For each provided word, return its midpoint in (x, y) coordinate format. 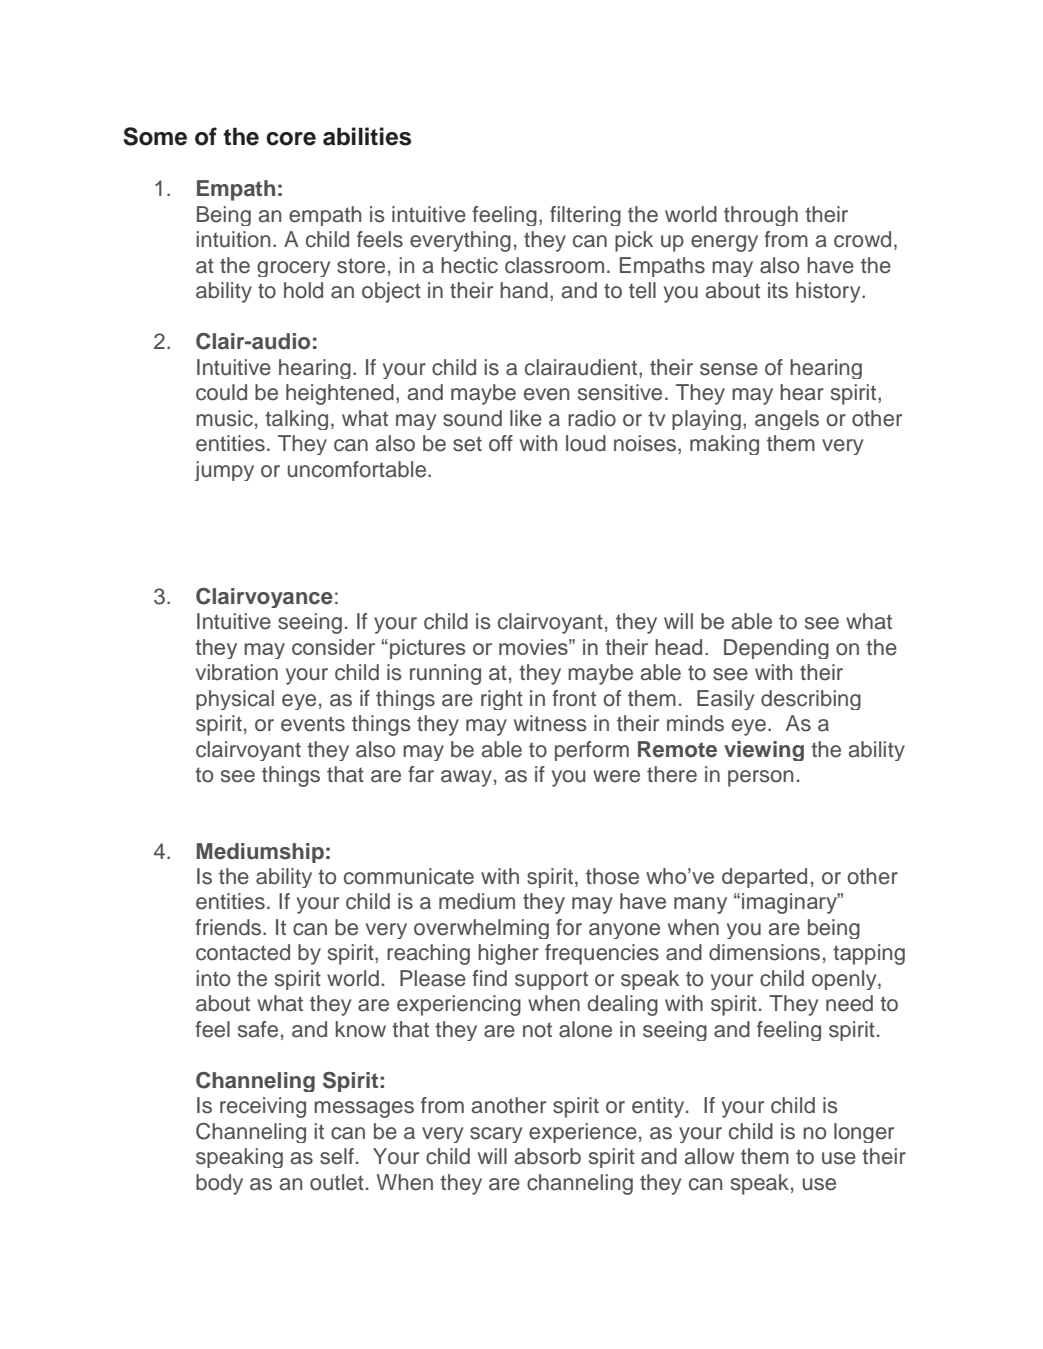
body (219, 1184)
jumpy (224, 471)
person (760, 778)
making (724, 445)
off (501, 443)
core (291, 139)
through (761, 216)
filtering (585, 216)
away (466, 778)
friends (228, 927)
